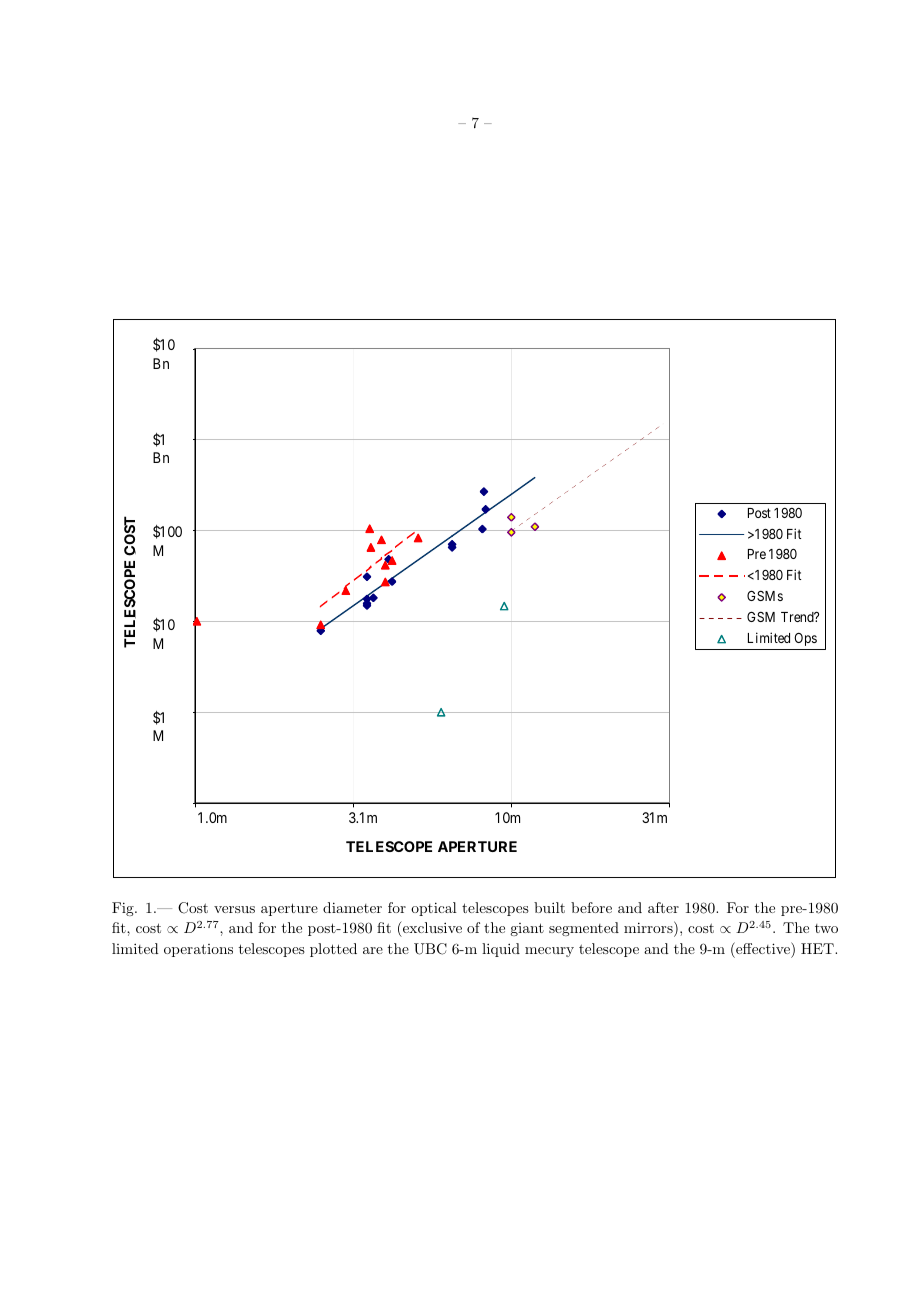 Image resolution: width=924 pixels, height=1308 pixels. Describe the element at coordinates (805, 639) in the image. I see `Ops` at that location.
